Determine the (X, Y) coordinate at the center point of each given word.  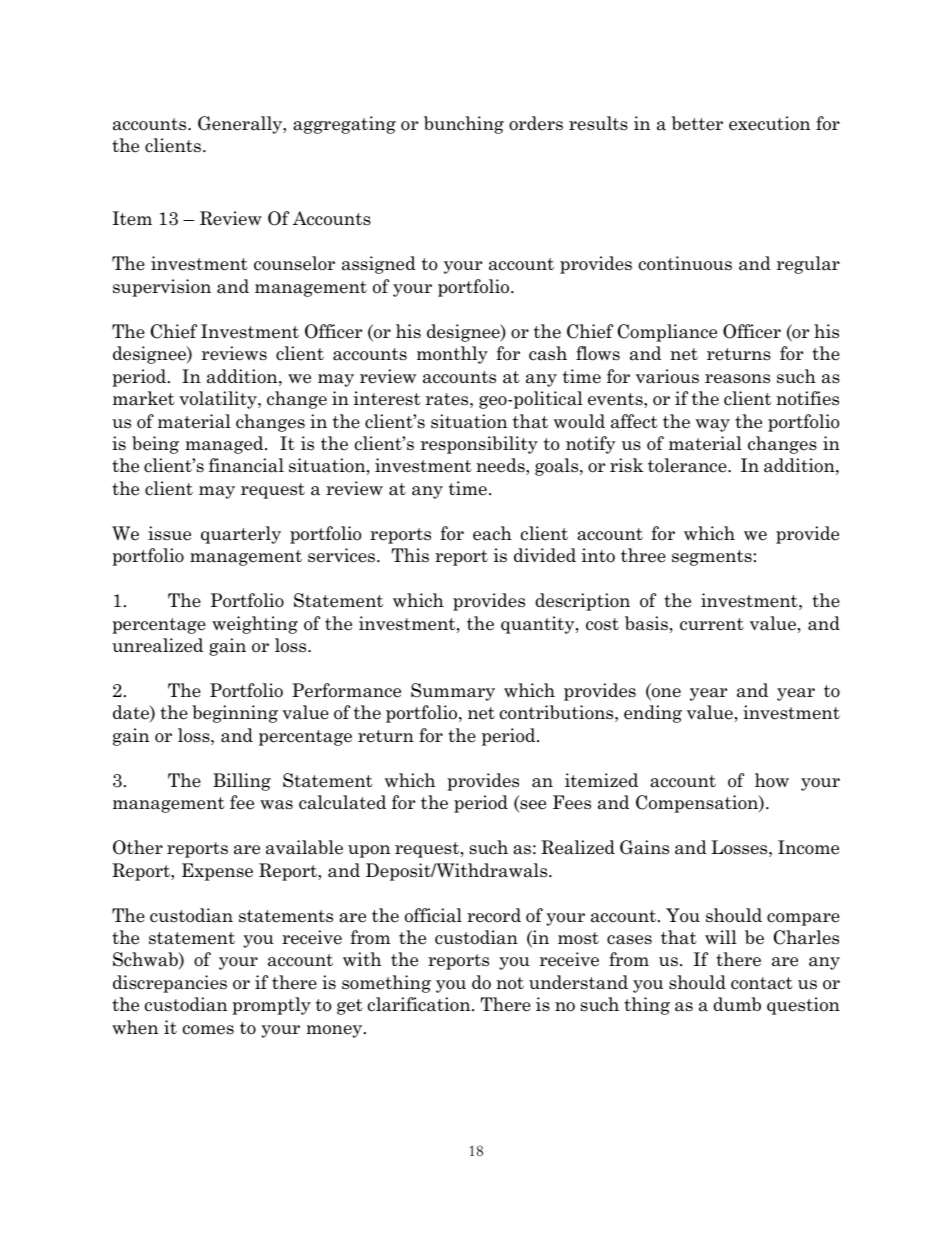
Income (808, 847)
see (532, 806)
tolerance (688, 465)
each (492, 533)
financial (246, 465)
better (697, 123)
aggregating (344, 125)
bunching (464, 125)
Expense (217, 872)
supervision (162, 288)
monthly (452, 355)
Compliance (667, 333)
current (712, 624)
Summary (453, 692)
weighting (255, 625)
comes (208, 1030)
